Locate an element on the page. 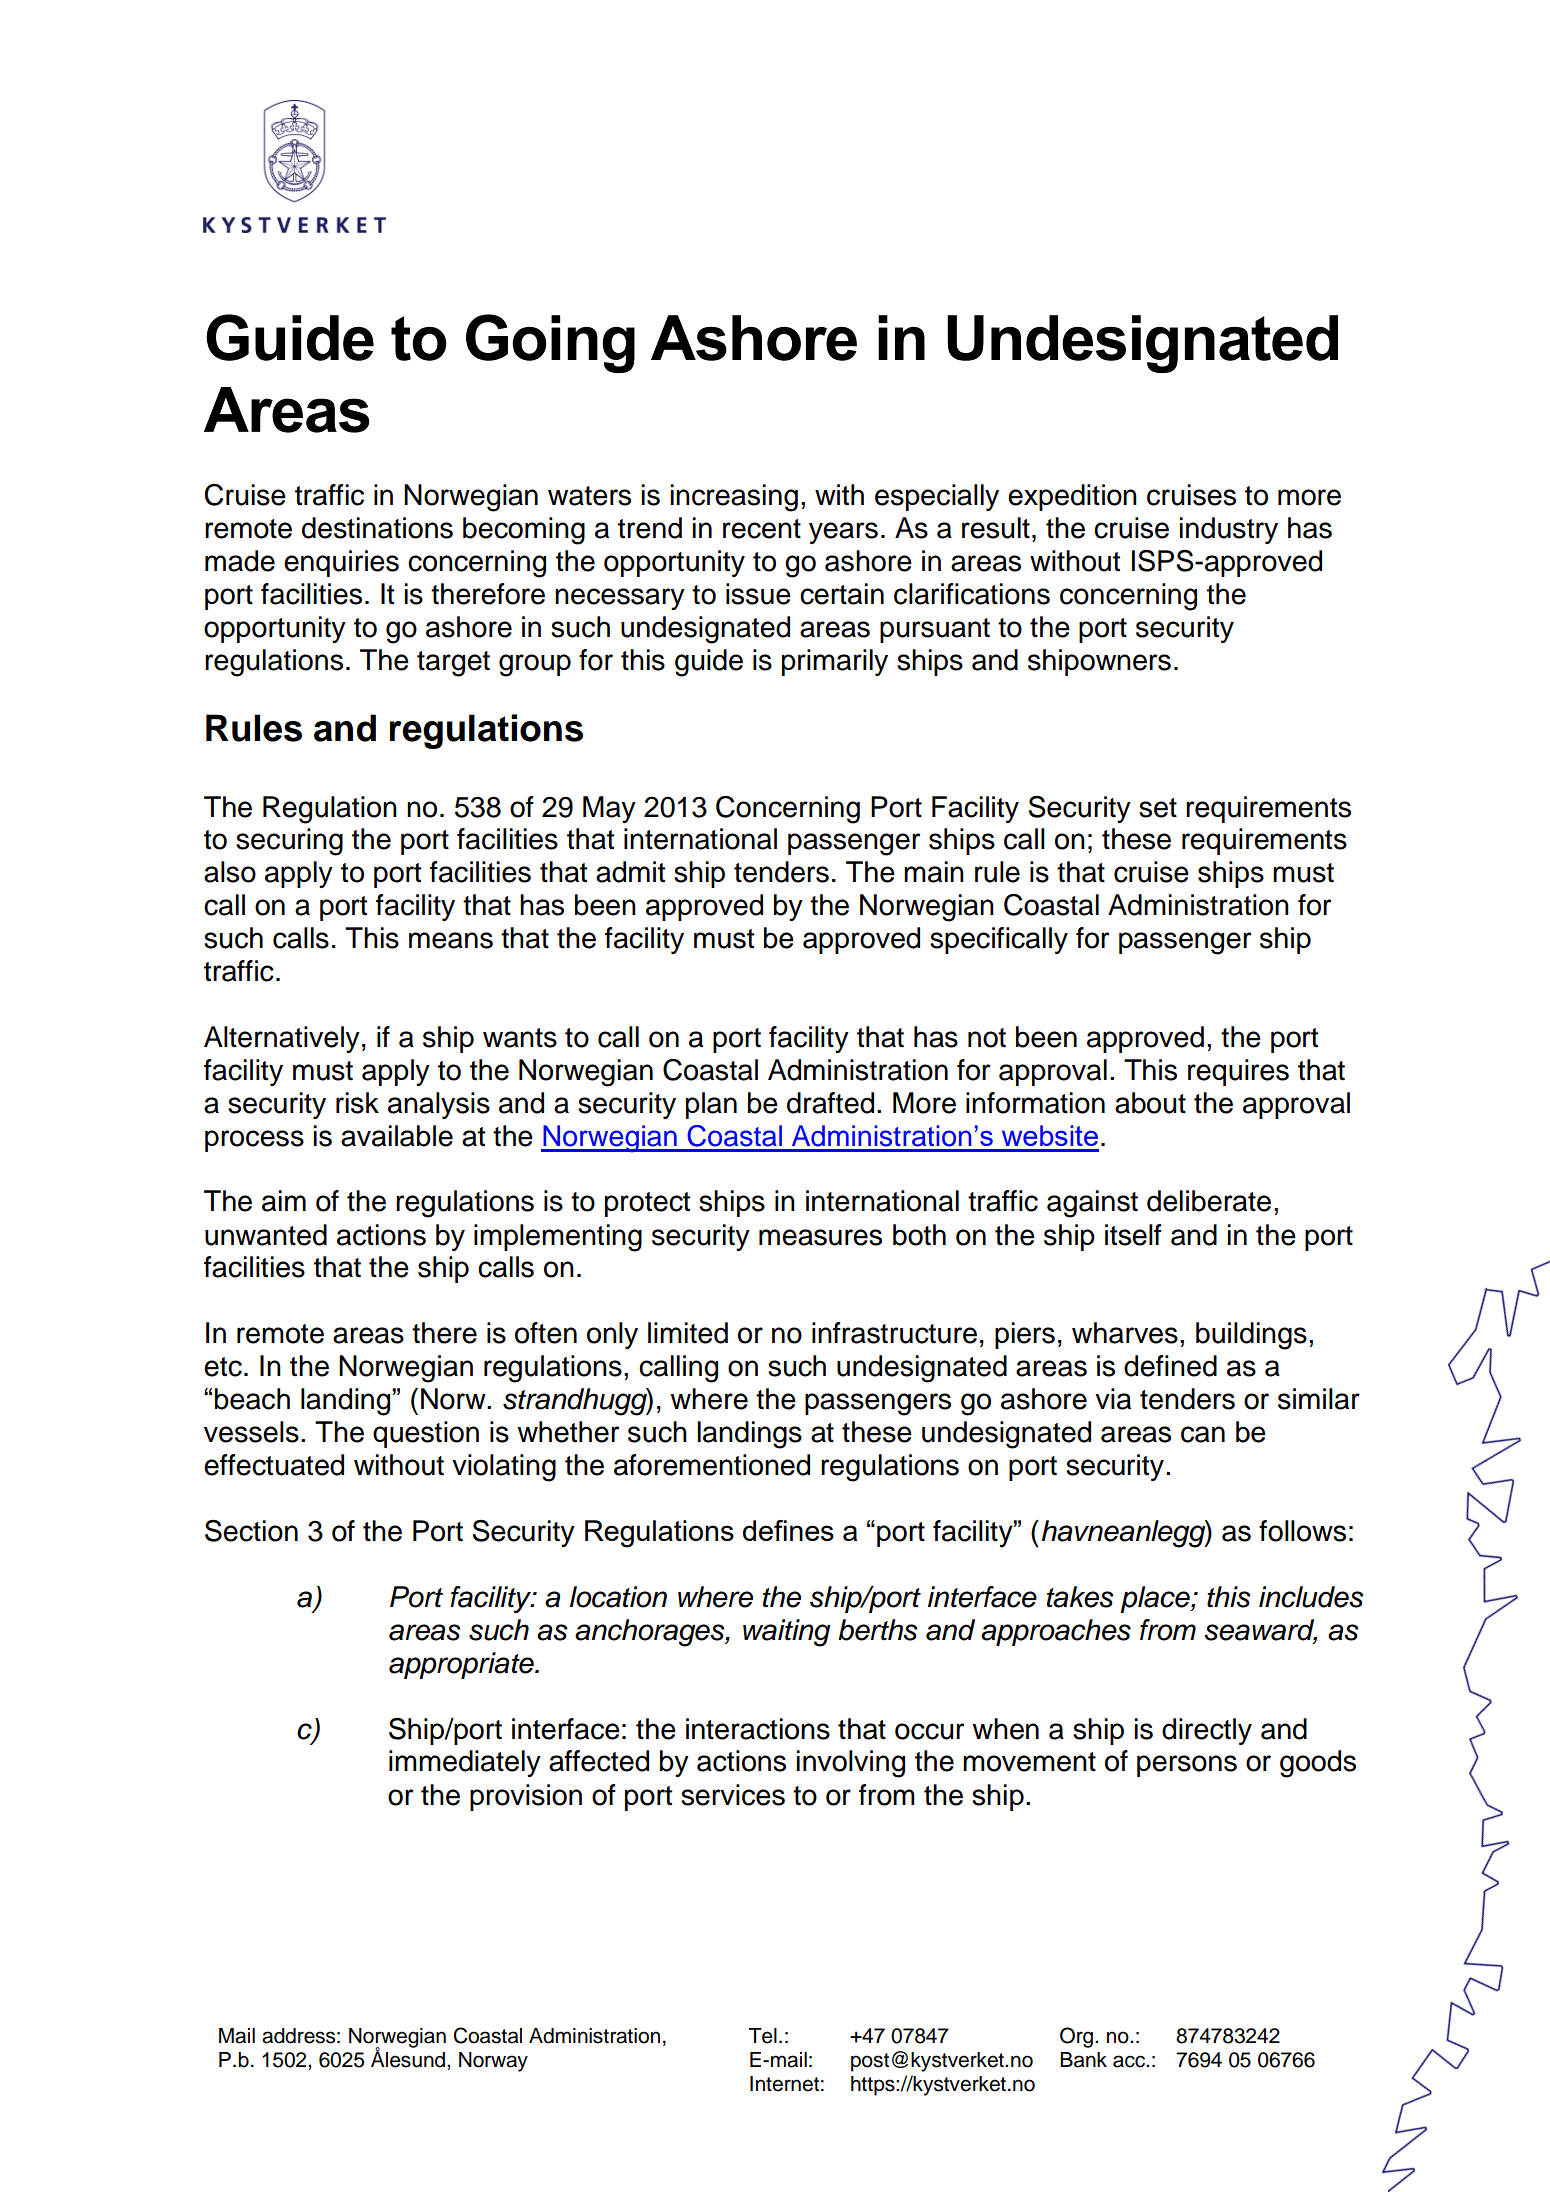 This document has height=2192, width=1550. expedition is located at coordinates (1072, 497).
